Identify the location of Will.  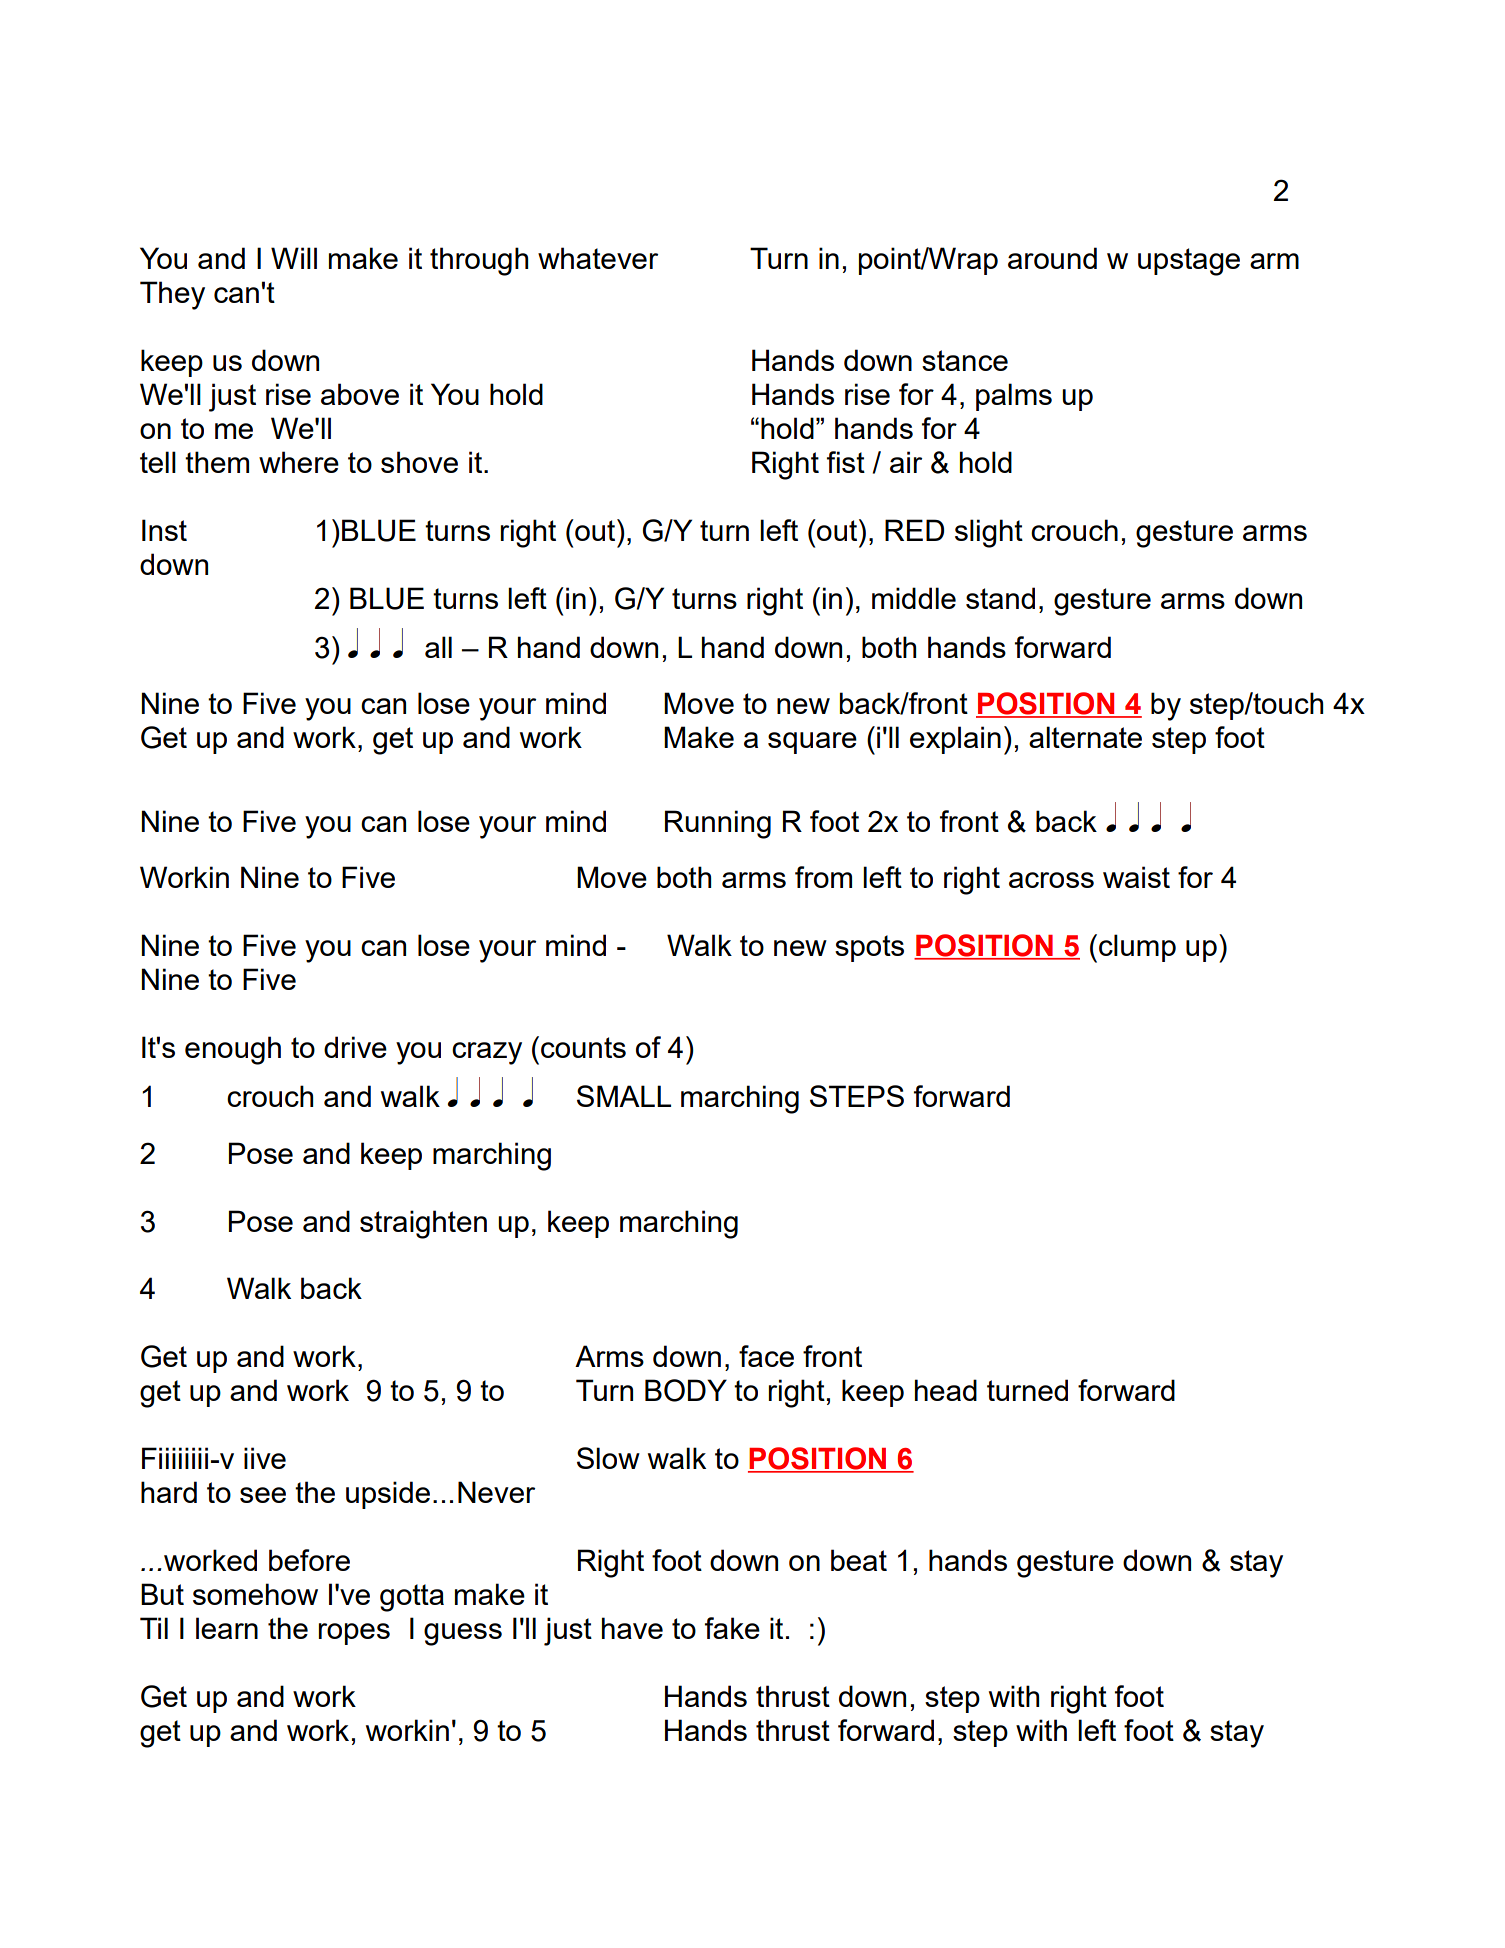
(294, 258).
